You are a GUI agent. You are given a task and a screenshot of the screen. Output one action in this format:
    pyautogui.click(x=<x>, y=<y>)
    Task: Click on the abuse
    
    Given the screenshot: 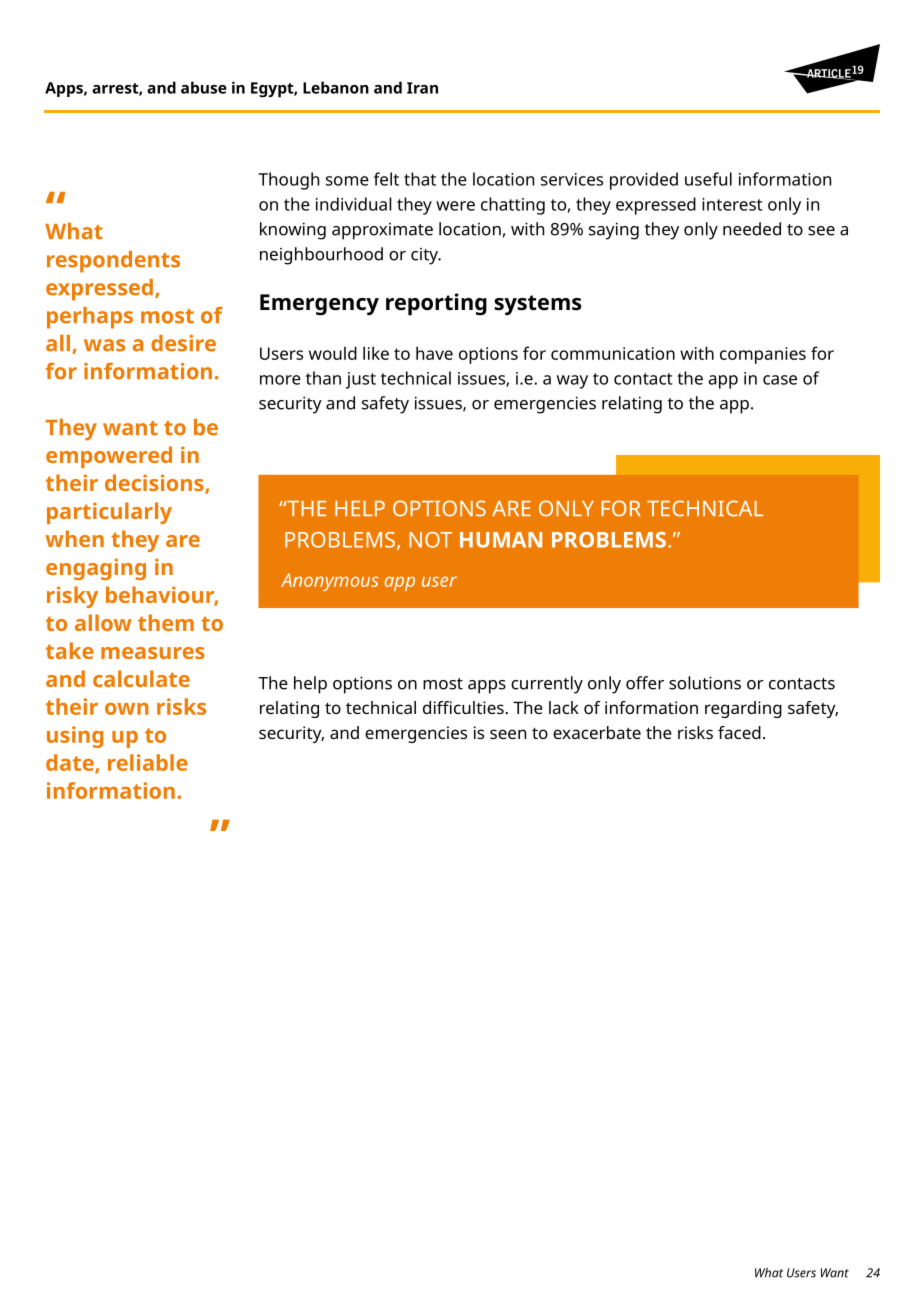 What is the action you would take?
    pyautogui.click(x=204, y=87)
